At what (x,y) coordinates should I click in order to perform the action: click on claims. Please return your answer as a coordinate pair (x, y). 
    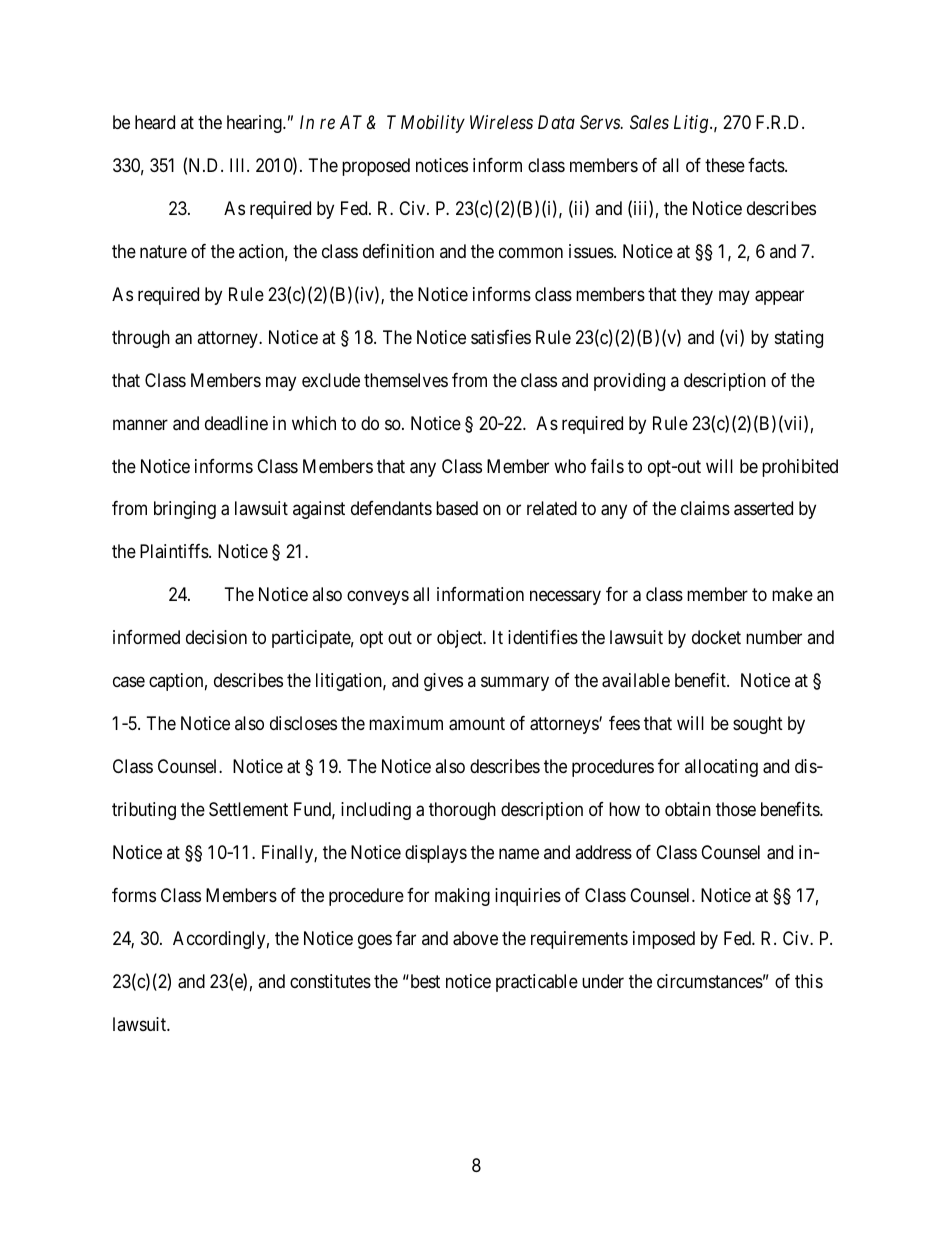
    Looking at the image, I should click on (705, 508).
